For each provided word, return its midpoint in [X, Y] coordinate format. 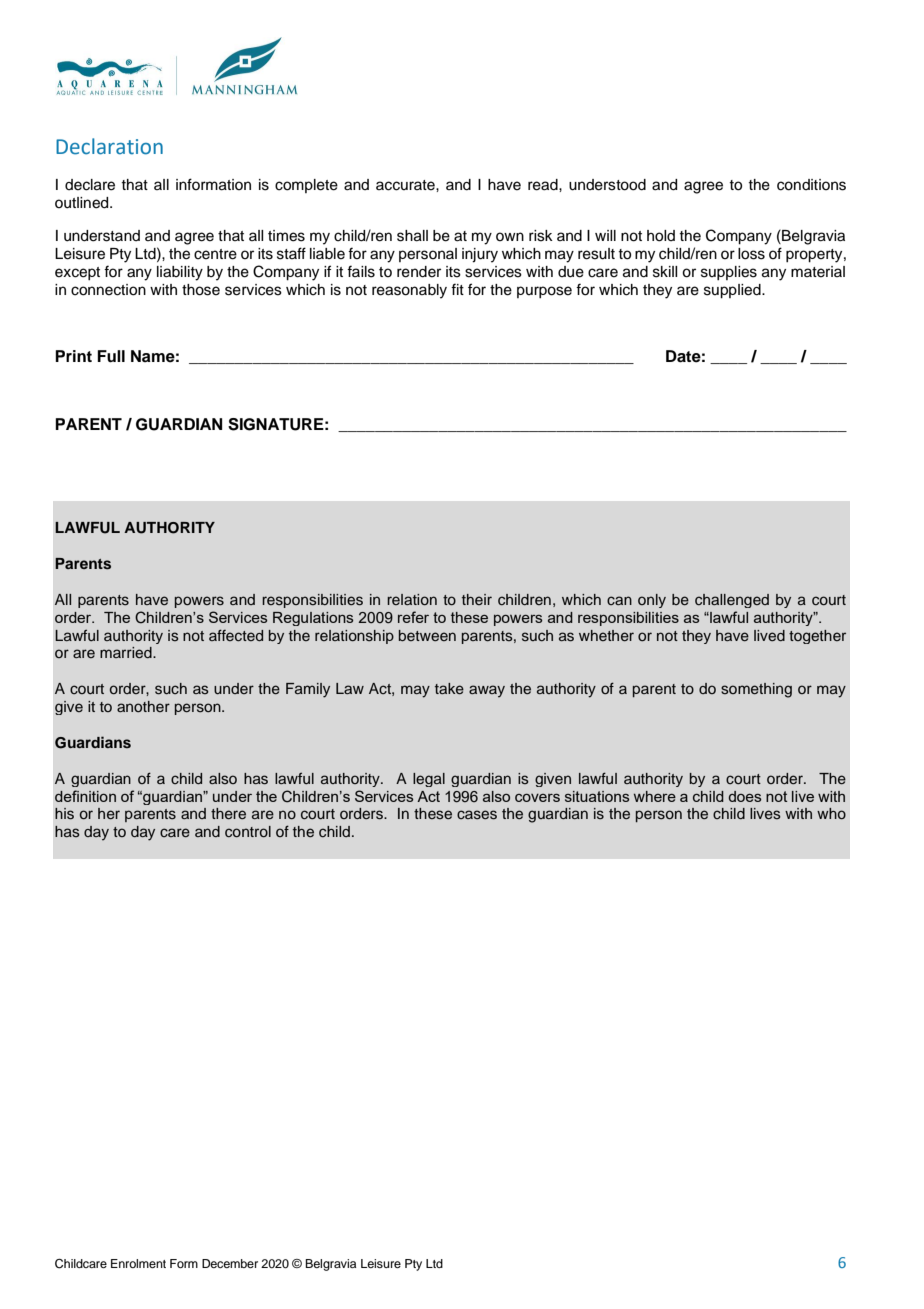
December [230, 1263]
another [143, 706]
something [756, 690]
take [449, 689]
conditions [811, 185]
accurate [406, 185]
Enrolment [138, 1263]
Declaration [109, 146]
